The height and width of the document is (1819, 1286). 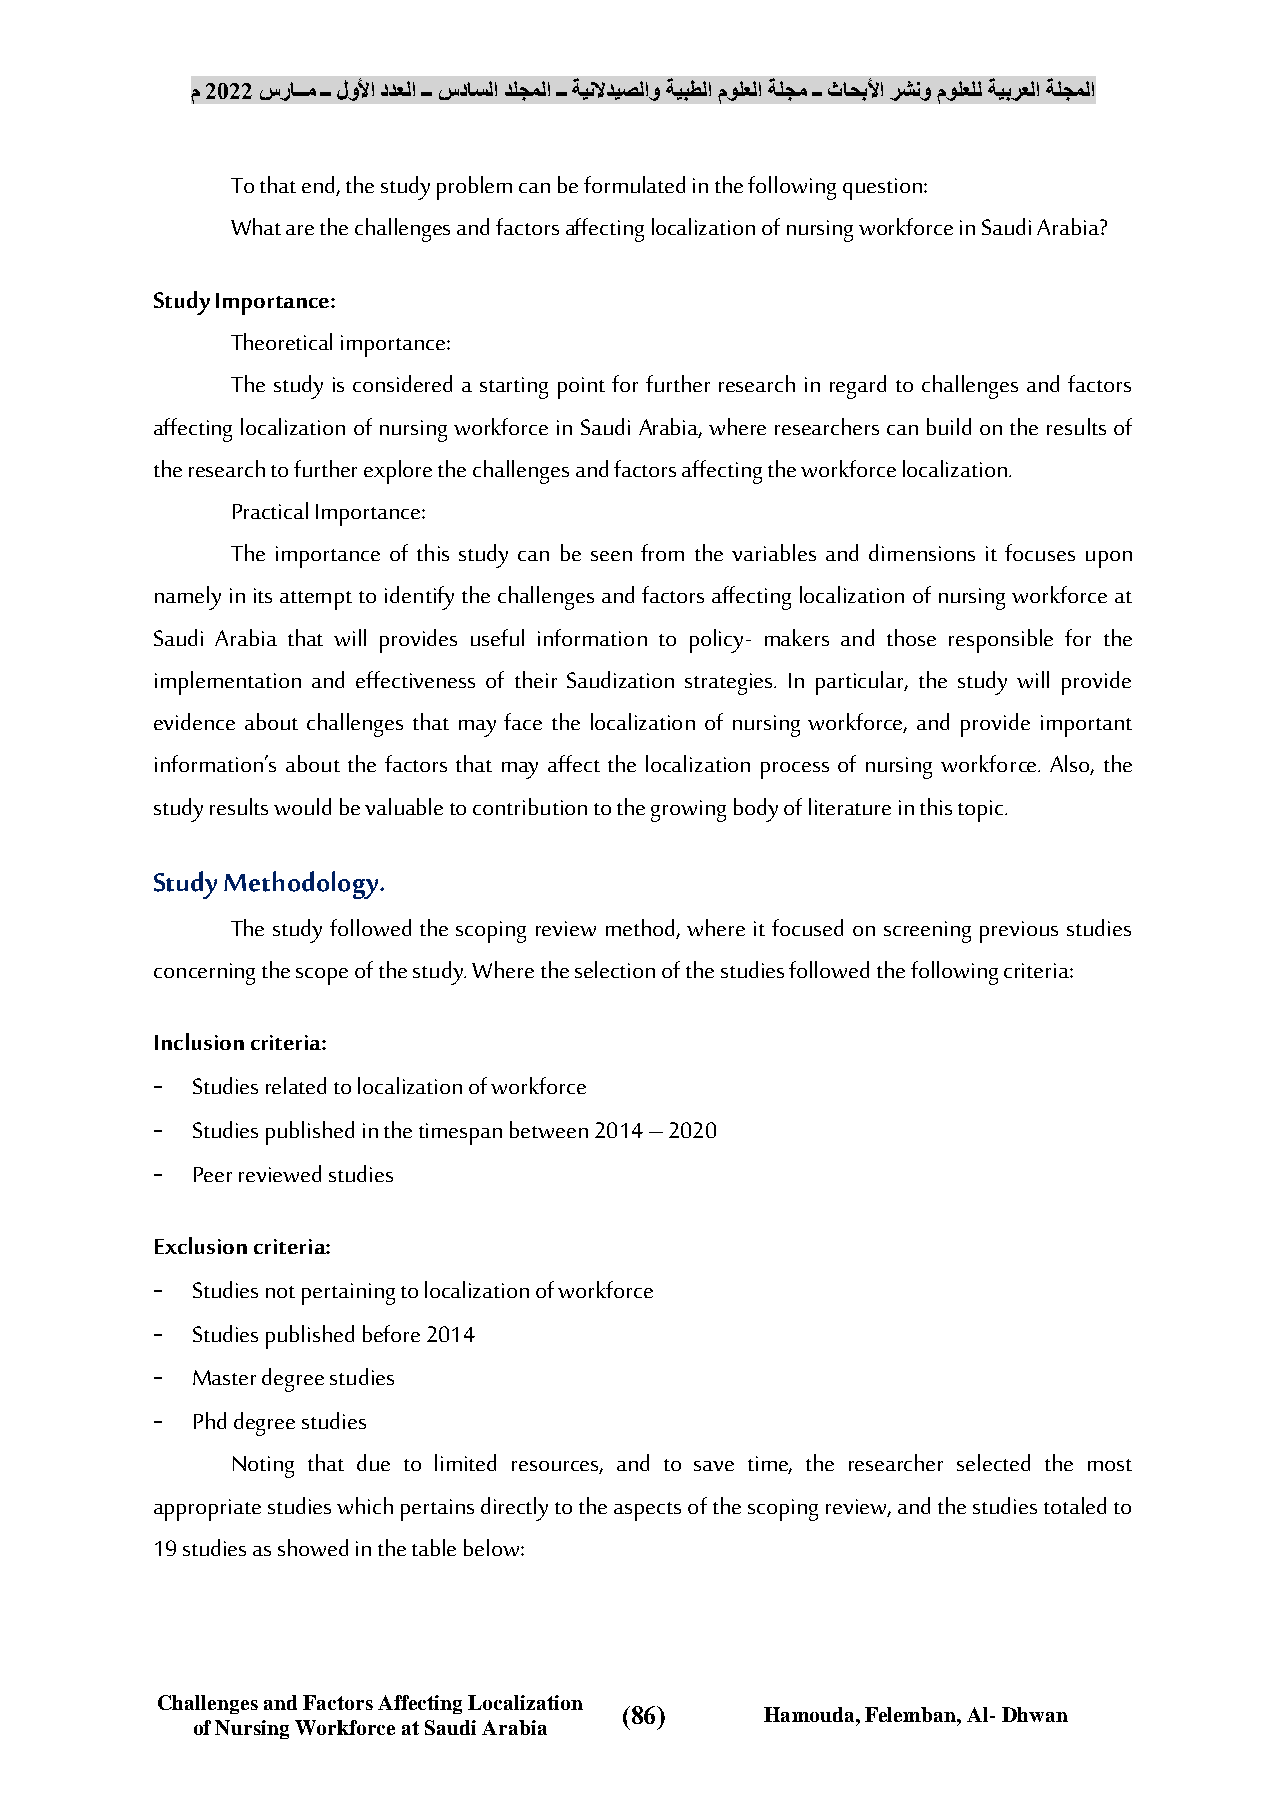 I want to click on would, so click(x=302, y=806).
